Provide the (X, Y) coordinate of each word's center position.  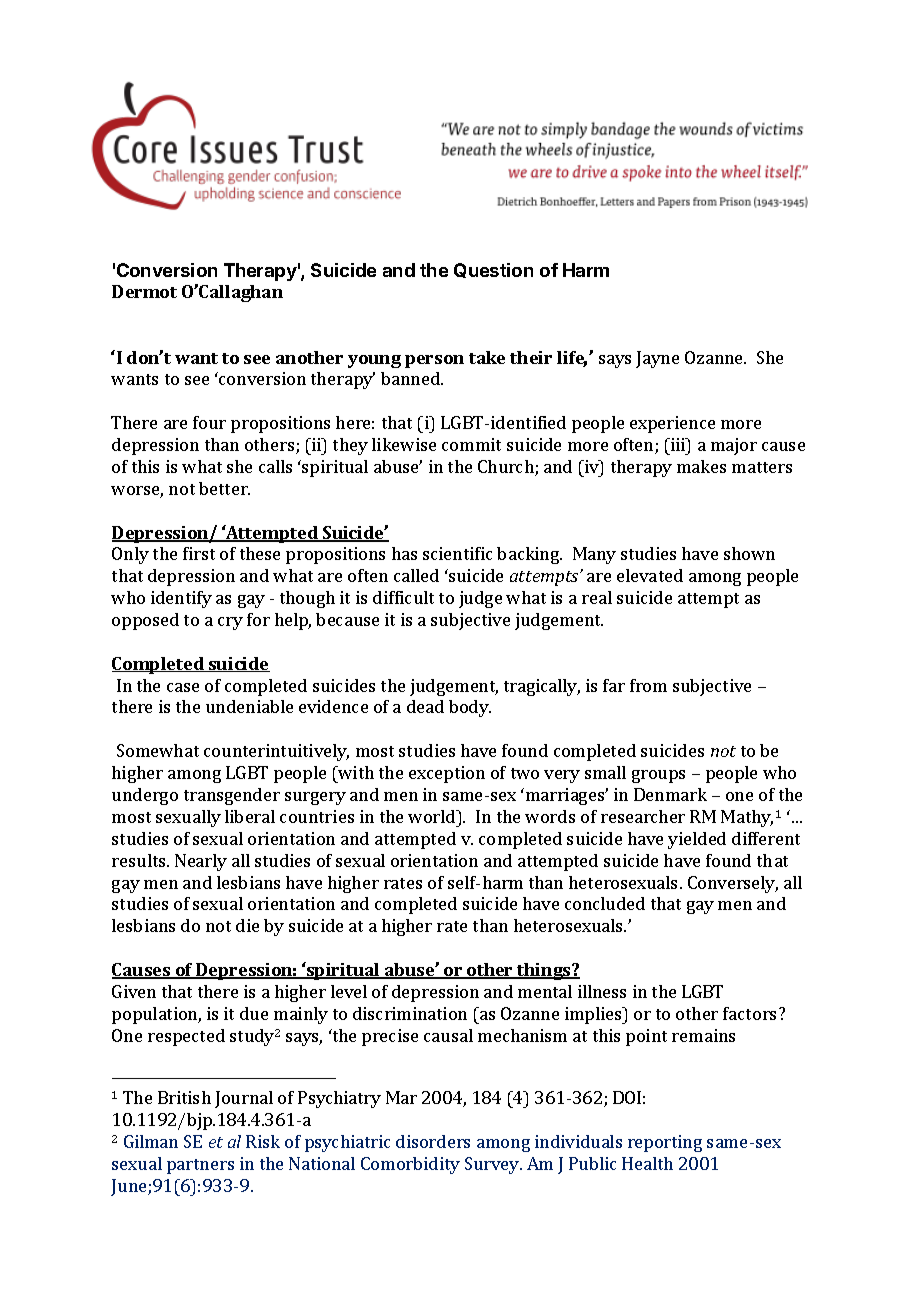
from (648, 685)
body (470, 708)
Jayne (657, 359)
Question (493, 270)
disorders (433, 1141)
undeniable (249, 706)
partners (200, 1166)
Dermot (144, 291)
